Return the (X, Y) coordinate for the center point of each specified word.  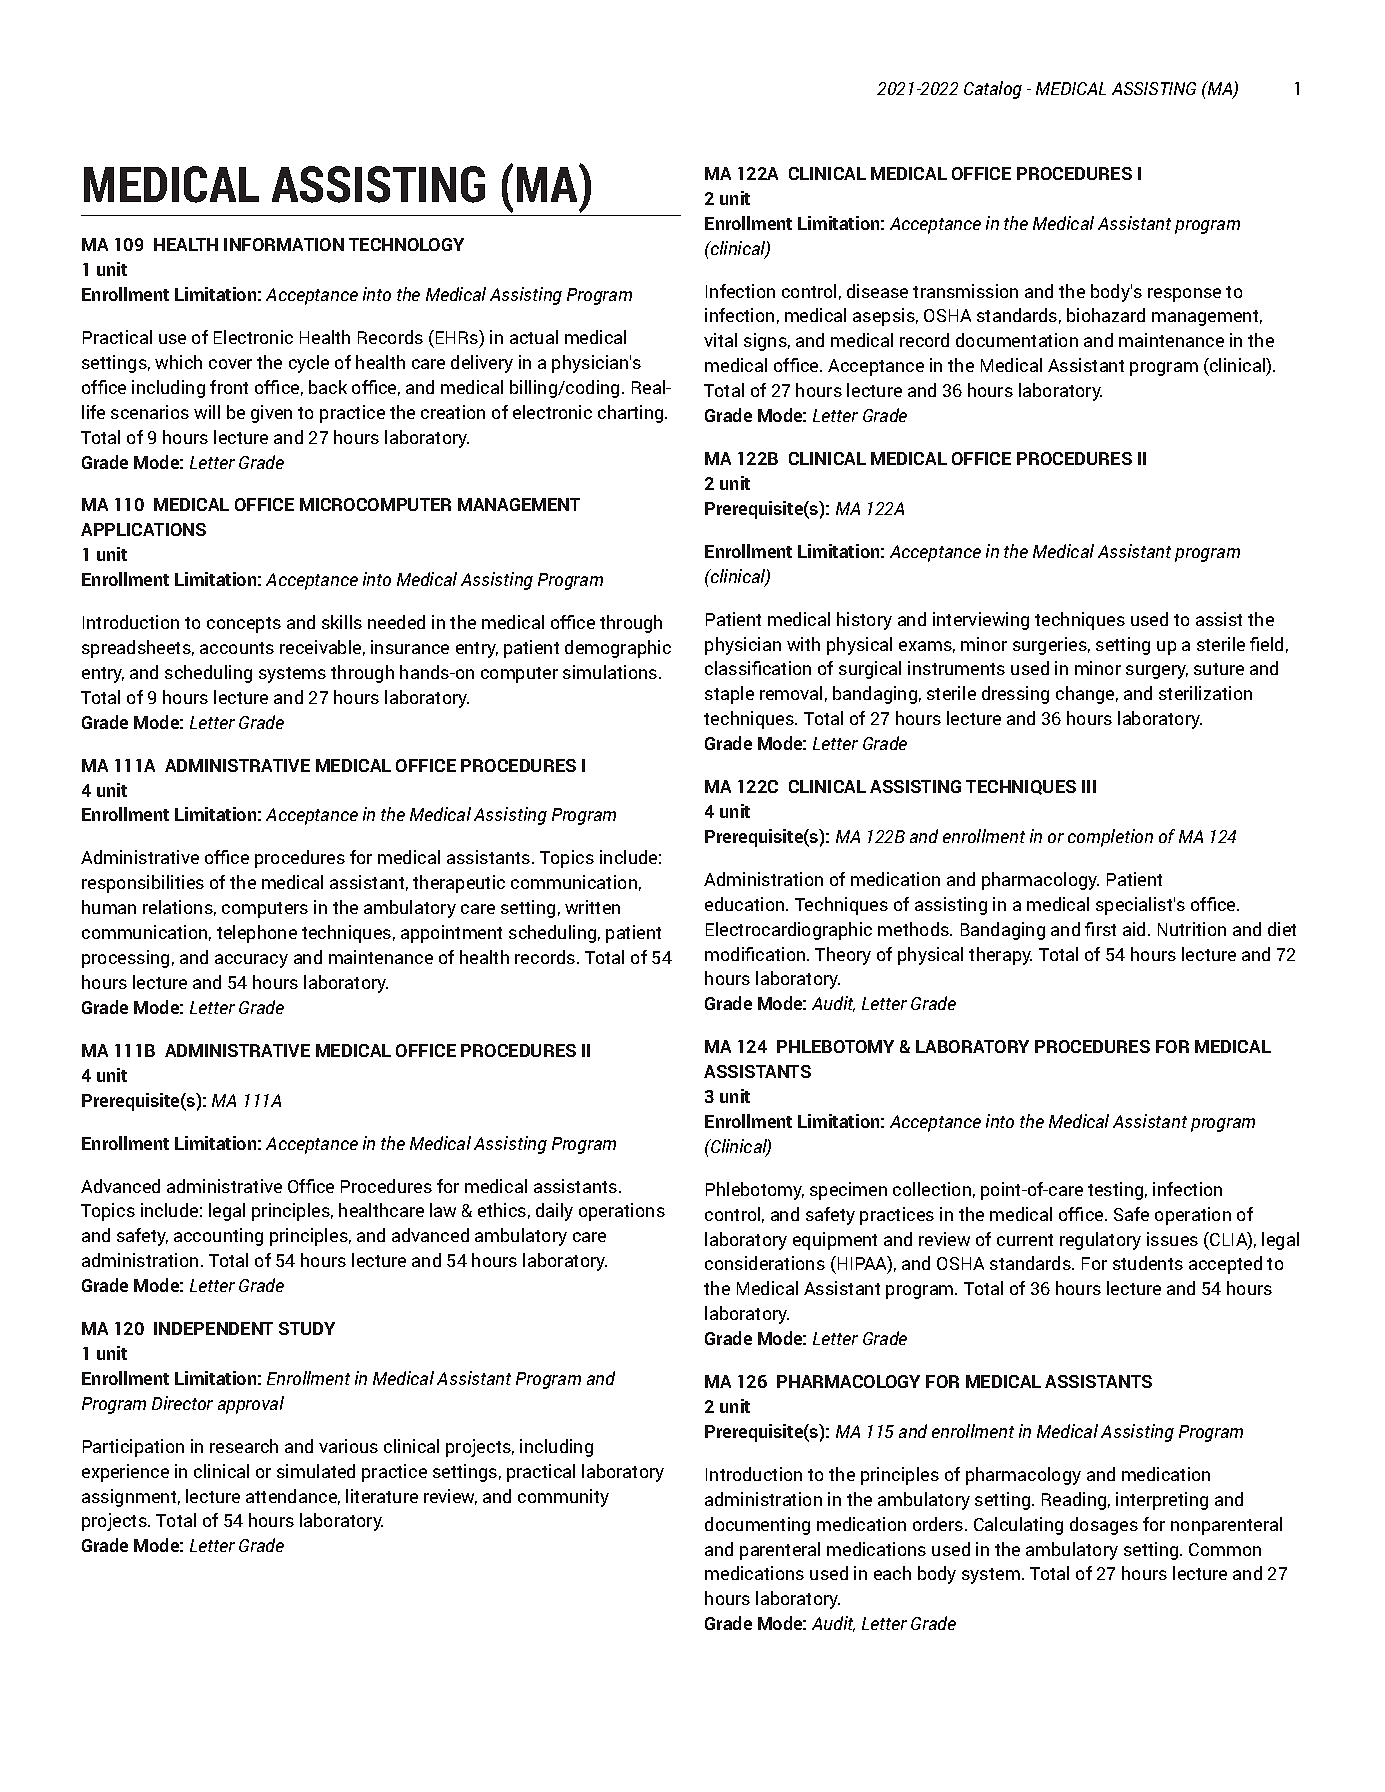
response (1184, 295)
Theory (843, 956)
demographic (618, 649)
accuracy (251, 961)
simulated (316, 1471)
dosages (1104, 1526)
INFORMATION (284, 244)
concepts (244, 625)
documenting (757, 1526)
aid (1134, 929)
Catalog (993, 90)
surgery (1157, 672)
